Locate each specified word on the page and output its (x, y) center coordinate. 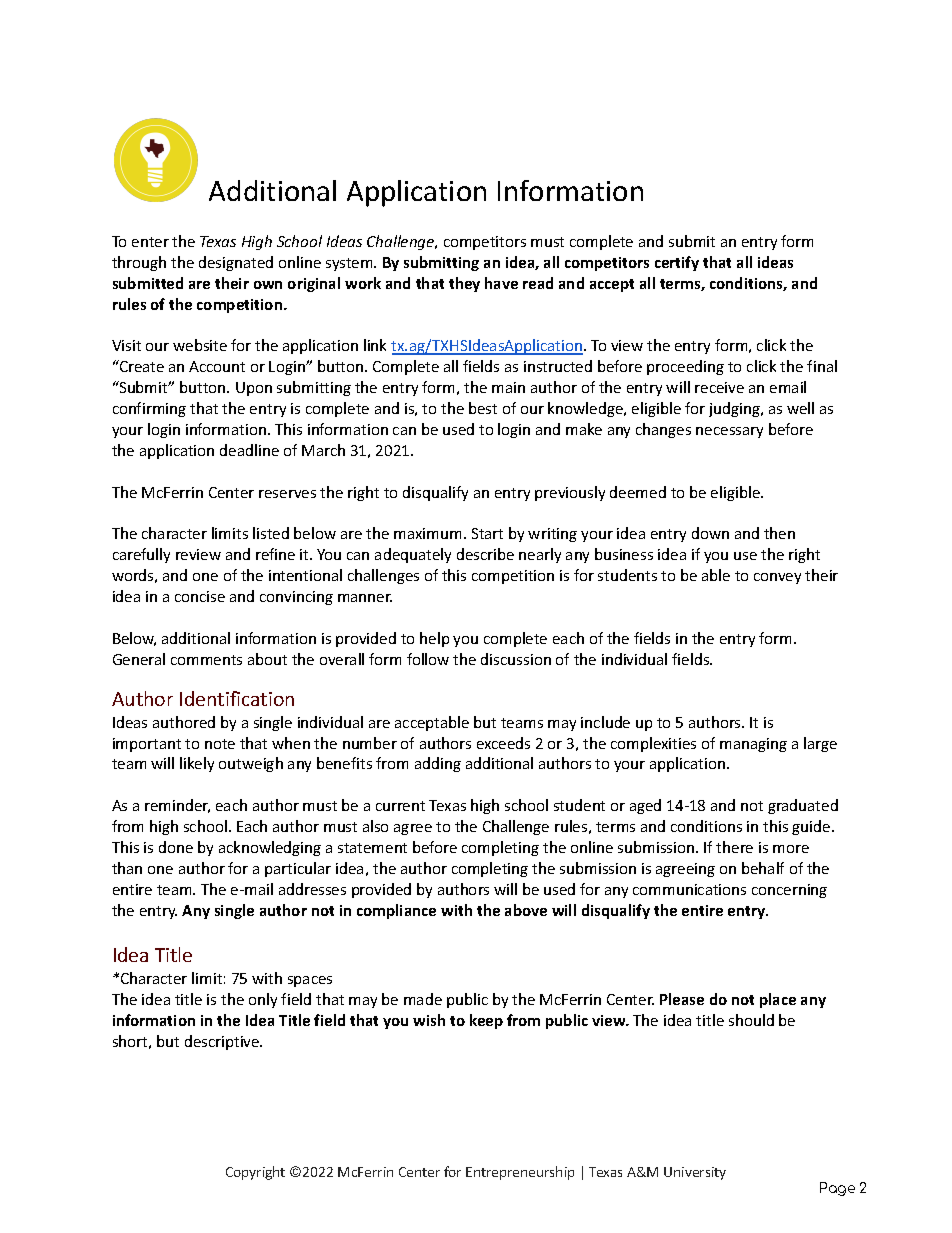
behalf (763, 868)
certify (677, 263)
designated (236, 263)
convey (777, 578)
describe (485, 554)
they (464, 284)
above (526, 910)
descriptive (223, 1042)
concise (200, 596)
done (176, 847)
